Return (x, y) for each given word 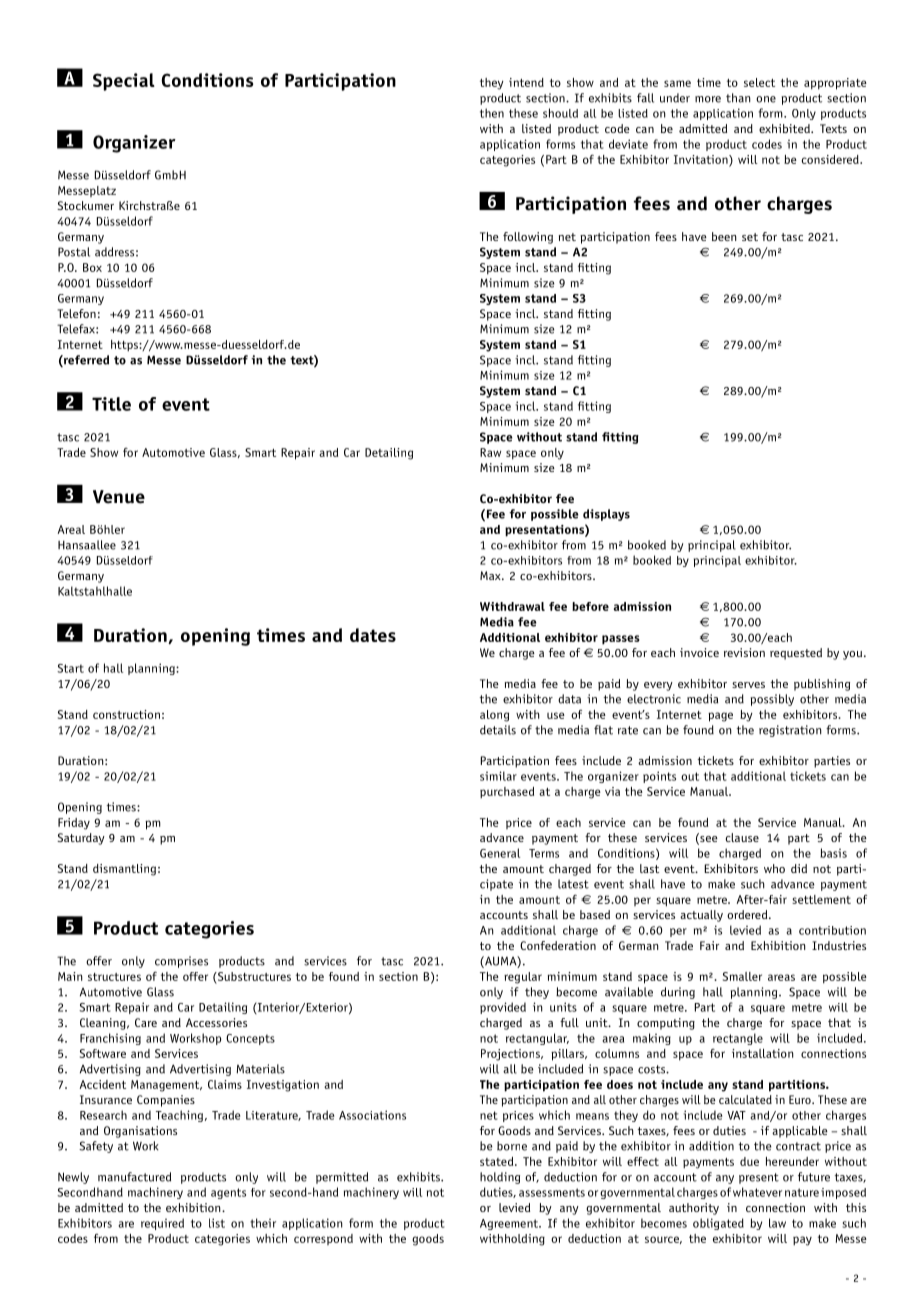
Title (111, 404)
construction (126, 714)
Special (124, 82)
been (724, 236)
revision (744, 652)
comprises (181, 962)
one (766, 99)
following (528, 238)
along (494, 716)
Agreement (510, 1224)
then (492, 113)
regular (523, 978)
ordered (748, 914)
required (162, 1224)
